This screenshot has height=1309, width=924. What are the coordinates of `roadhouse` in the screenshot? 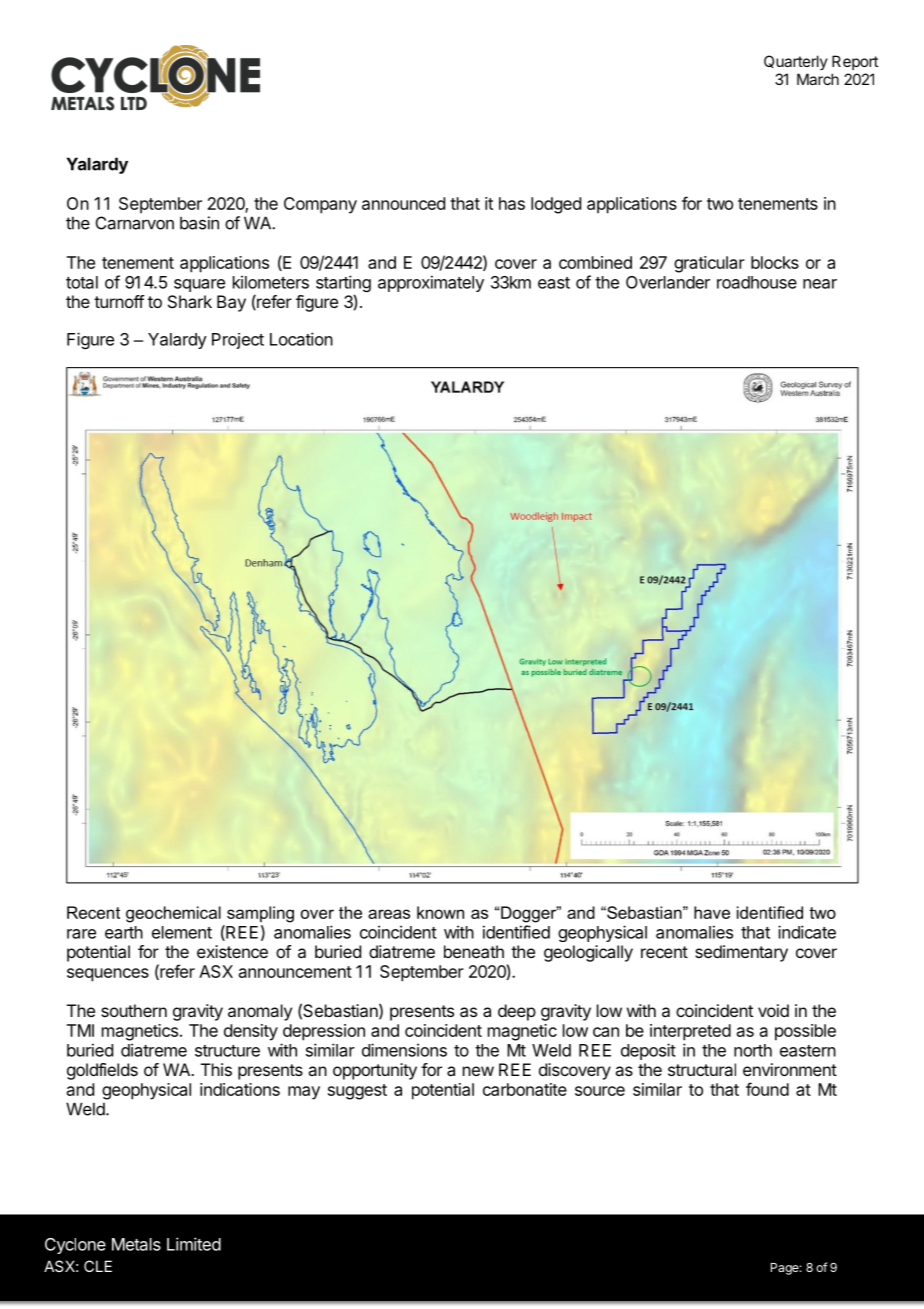 It's located at (757, 282).
